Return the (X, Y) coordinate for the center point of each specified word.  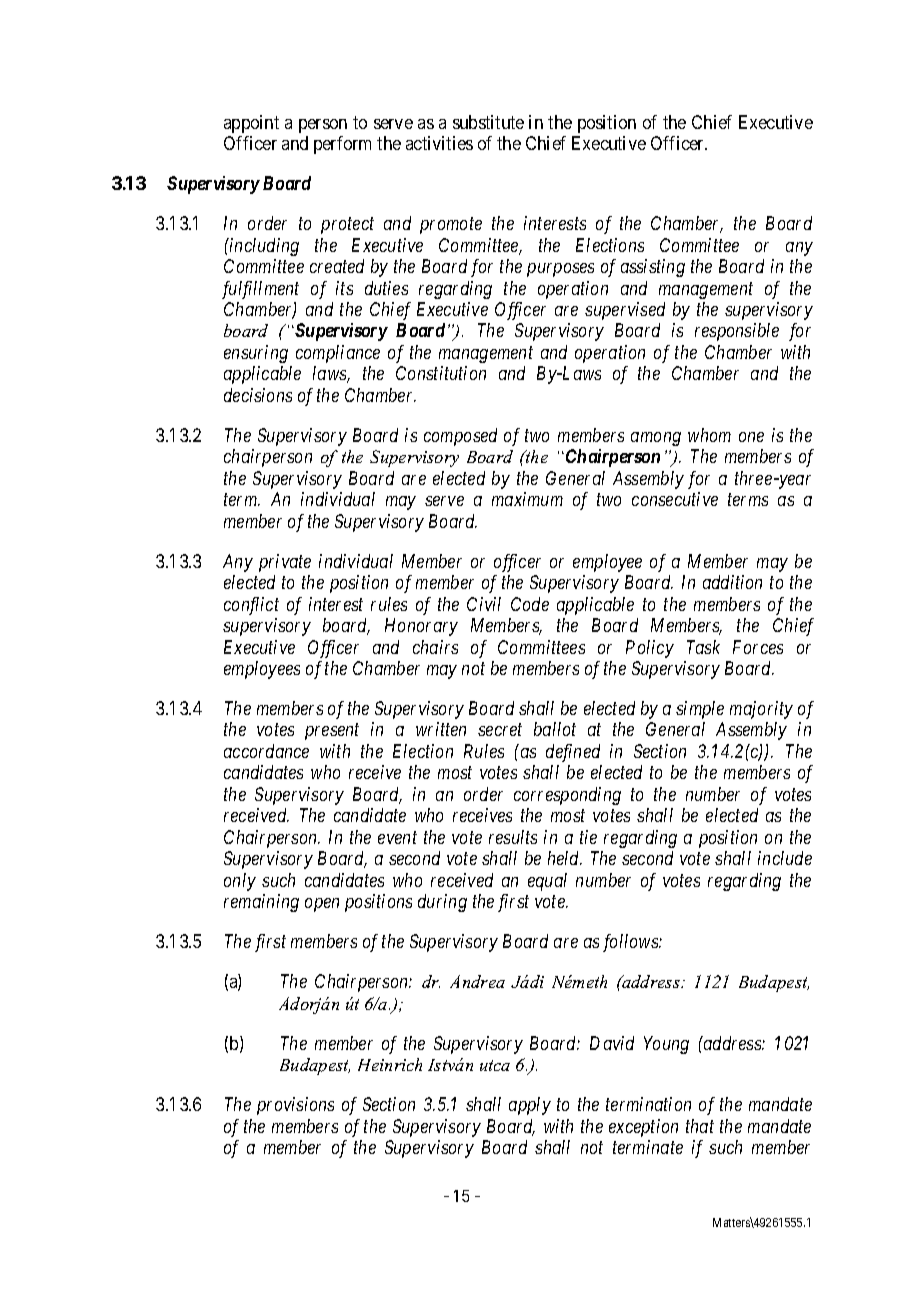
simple (700, 710)
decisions (258, 395)
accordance (266, 751)
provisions (295, 1106)
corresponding (567, 796)
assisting (653, 268)
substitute (488, 122)
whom (709, 435)
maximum (527, 499)
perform (342, 145)
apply (530, 1106)
